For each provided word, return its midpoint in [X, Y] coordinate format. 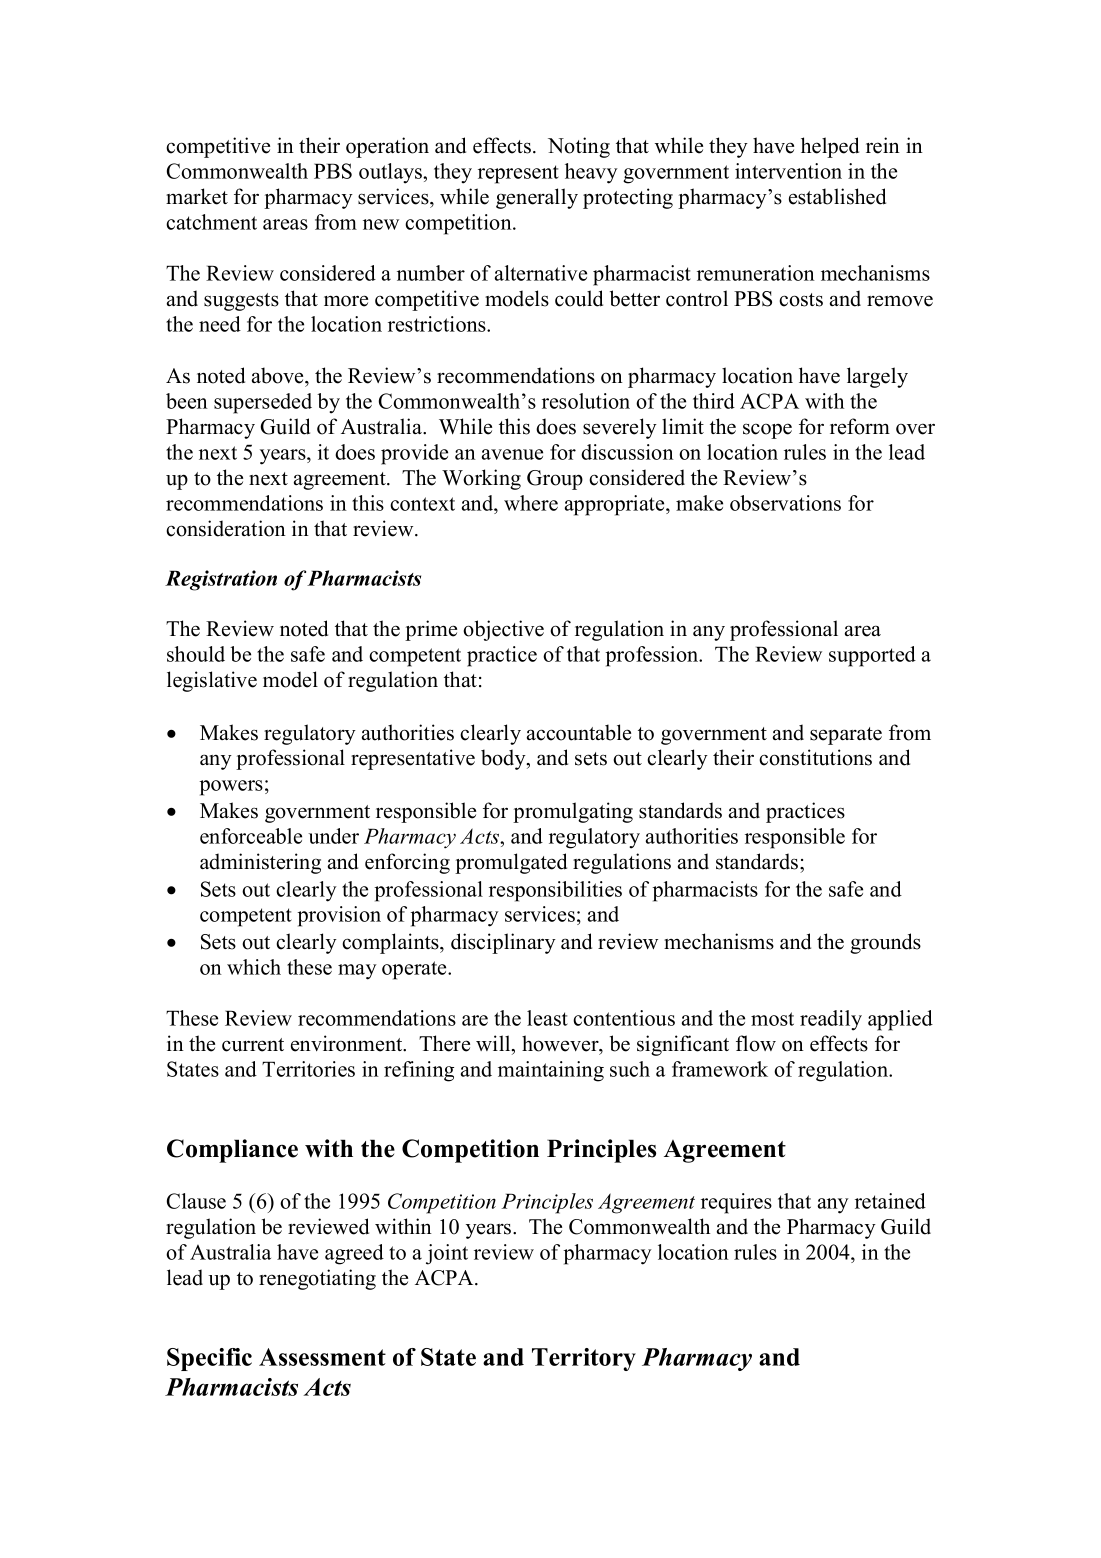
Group [555, 480]
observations [785, 503]
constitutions [815, 757]
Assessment [322, 1357]
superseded [263, 403]
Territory [584, 1359]
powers [231, 788]
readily [831, 1020]
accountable [579, 732]
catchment [211, 222]
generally [537, 198]
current [253, 1045]
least [547, 1018]
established [837, 196]
